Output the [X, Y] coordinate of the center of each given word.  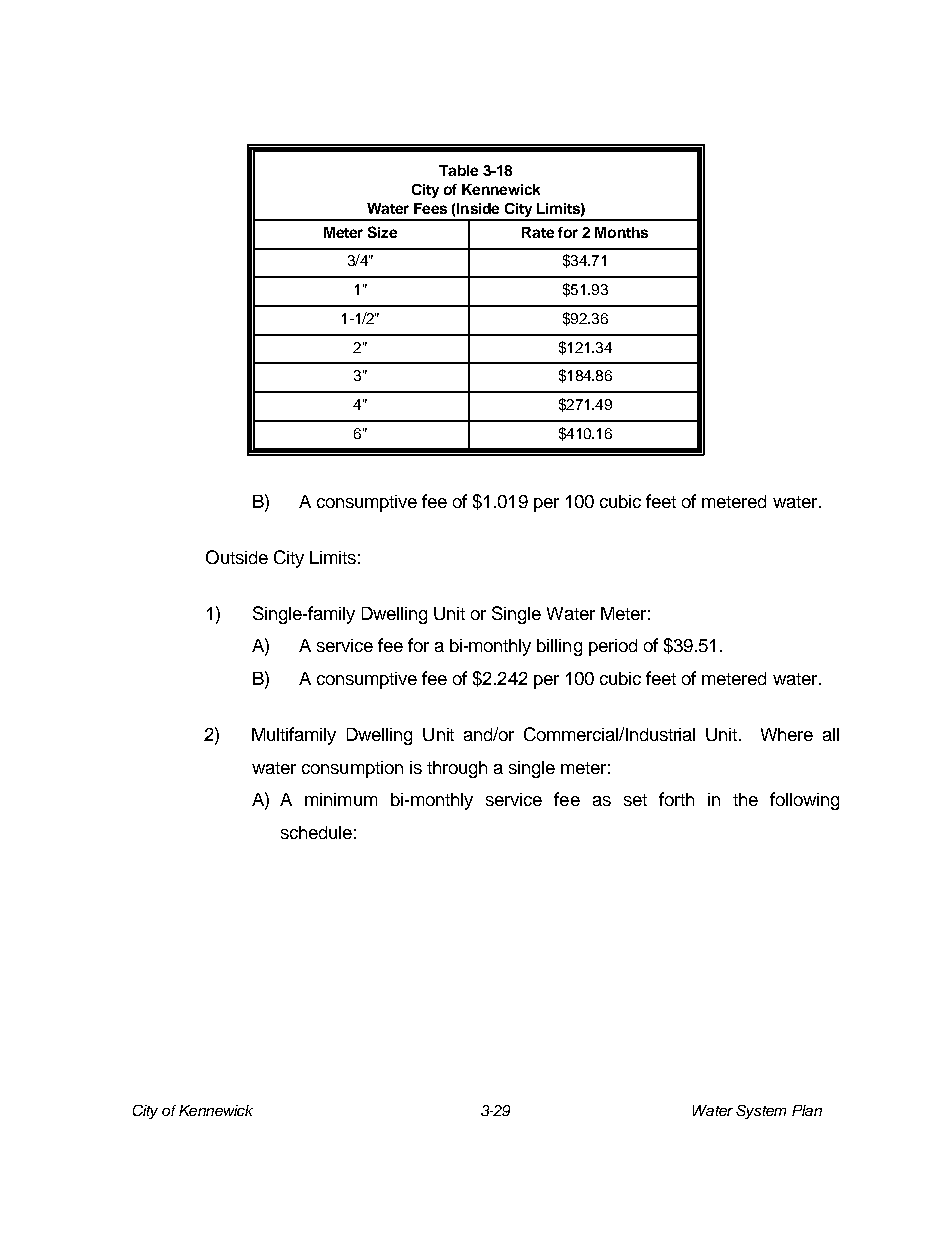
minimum [341, 799]
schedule [316, 832]
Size [382, 232]
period [613, 647]
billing [559, 647]
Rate [538, 232]
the [745, 799]
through [457, 769]
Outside [237, 557]
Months [621, 232]
